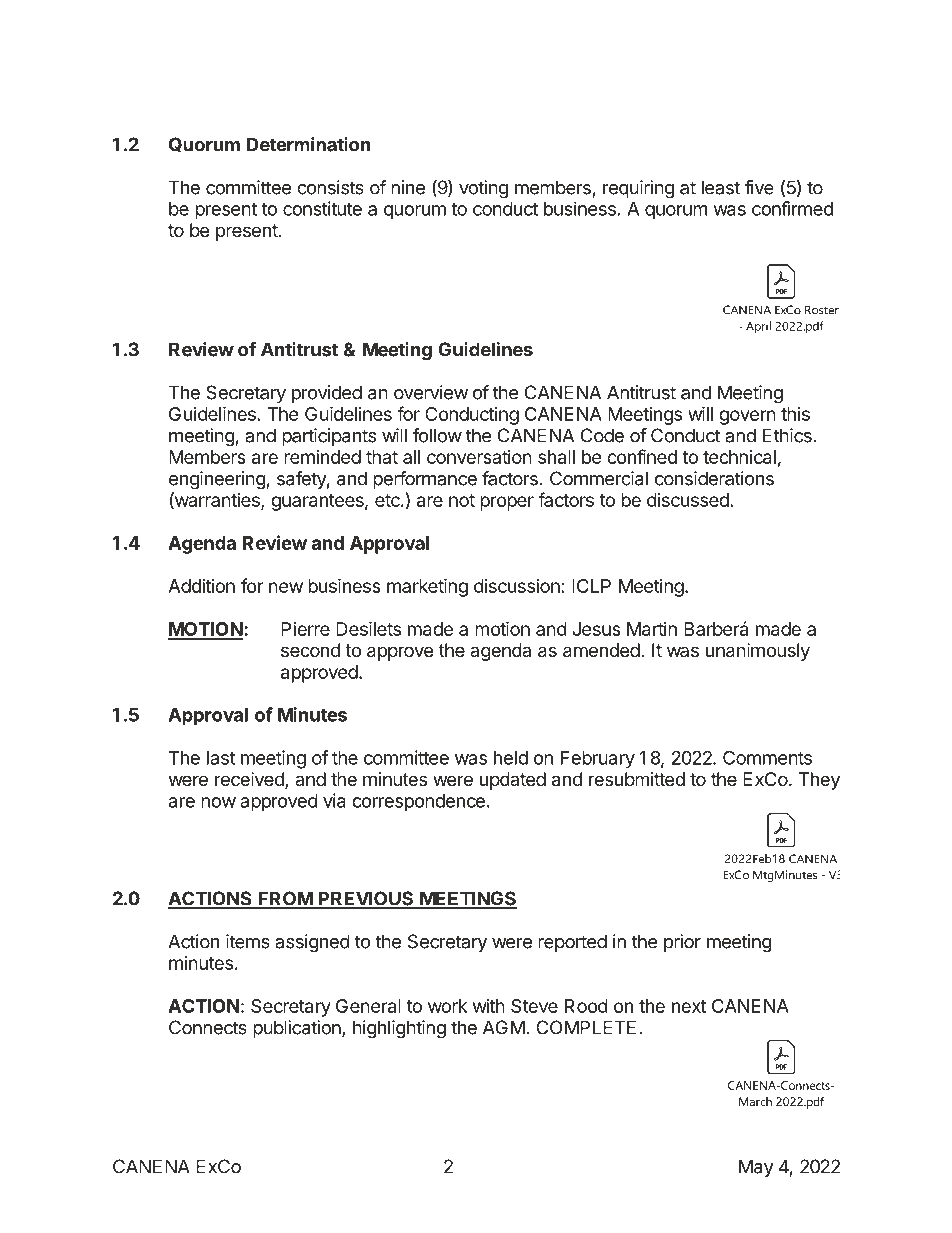 Image resolution: width=952 pixels, height=1233 pixels. Describe the element at coordinates (517, 586) in the document. I see `discussion` at that location.
